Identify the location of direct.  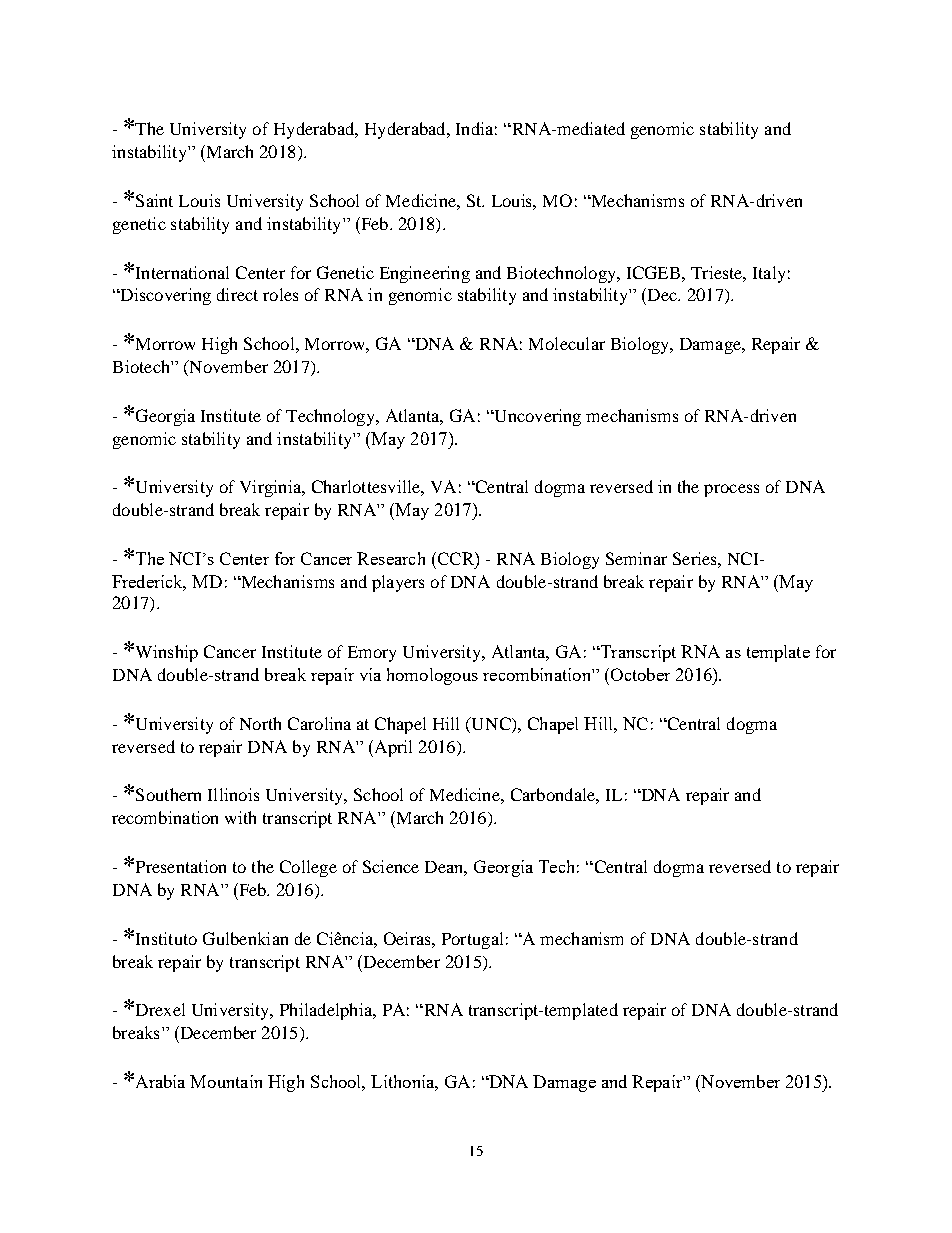
(237, 294).
